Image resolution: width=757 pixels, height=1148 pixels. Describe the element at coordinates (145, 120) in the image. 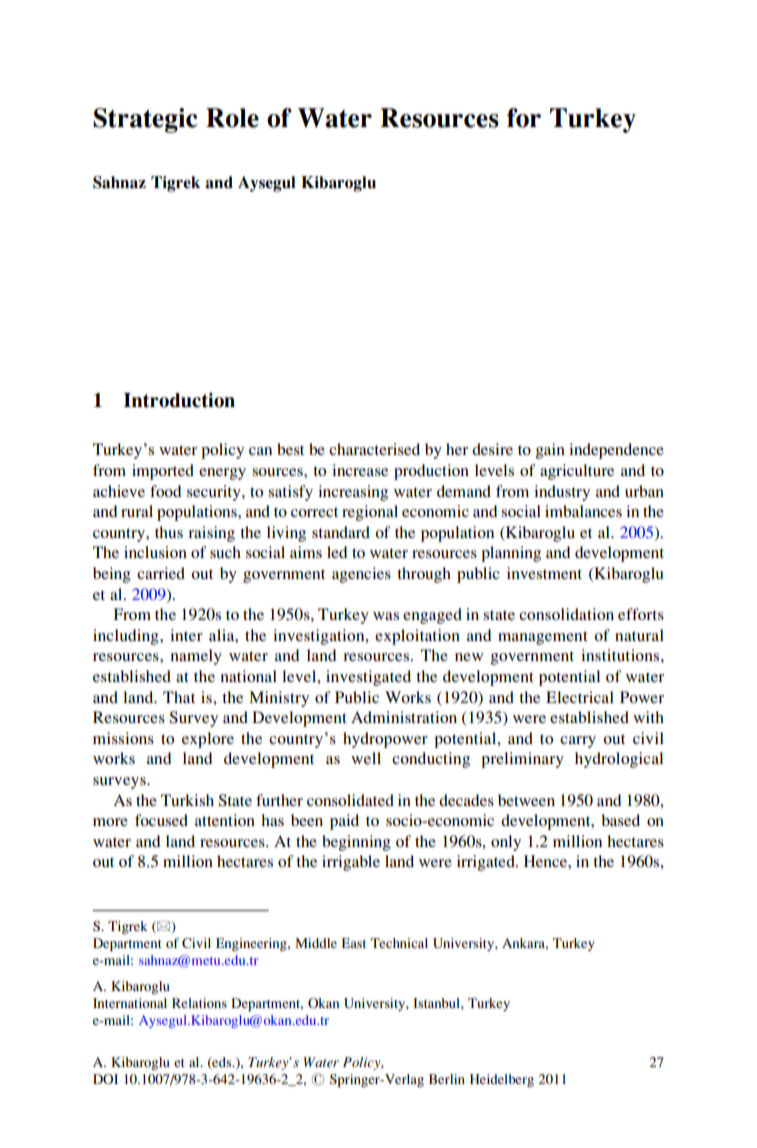

I see `Strategic` at that location.
